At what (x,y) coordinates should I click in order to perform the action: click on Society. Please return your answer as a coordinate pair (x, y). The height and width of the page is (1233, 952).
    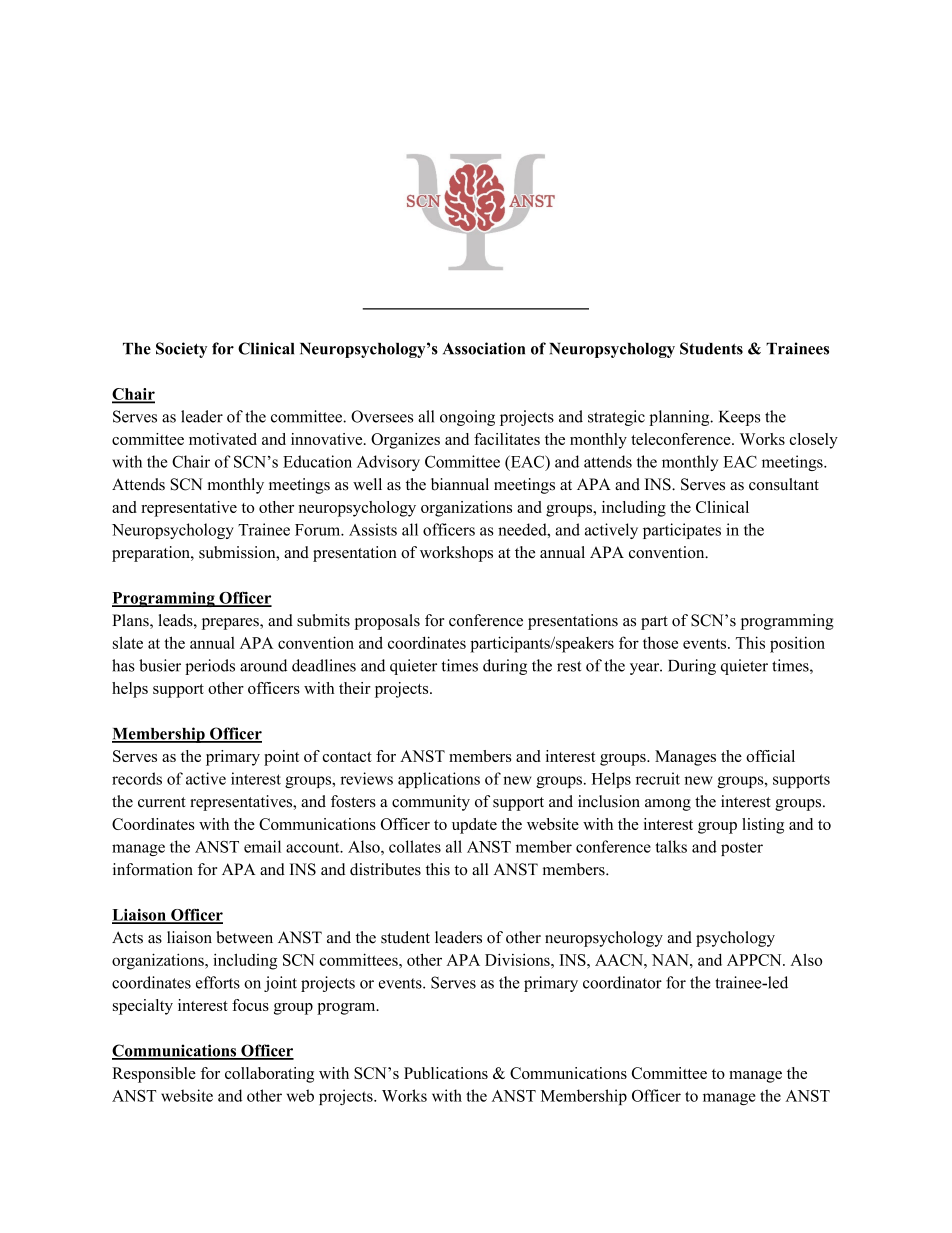
    Looking at the image, I should click on (181, 350).
